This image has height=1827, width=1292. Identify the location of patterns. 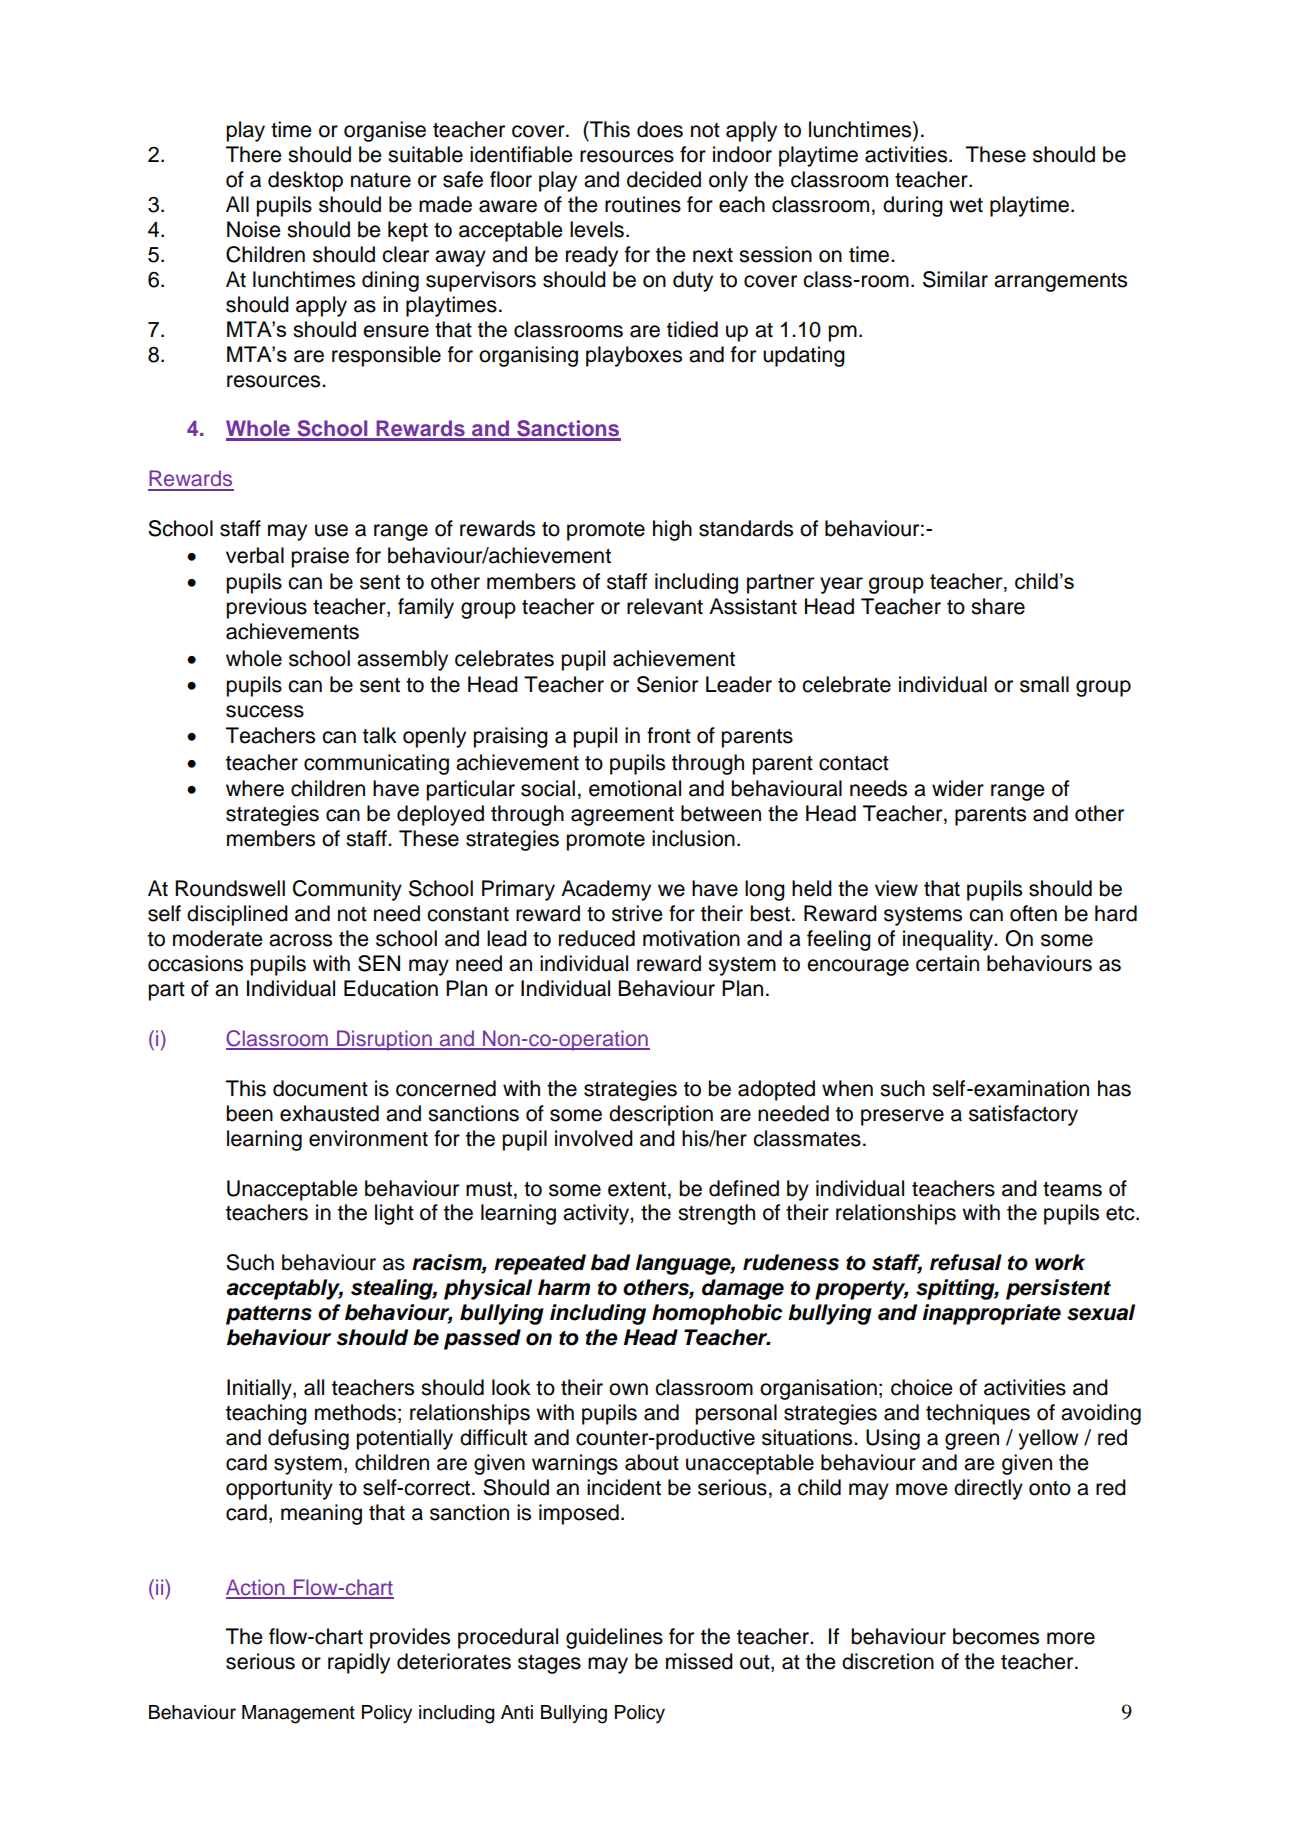
(269, 1315).
